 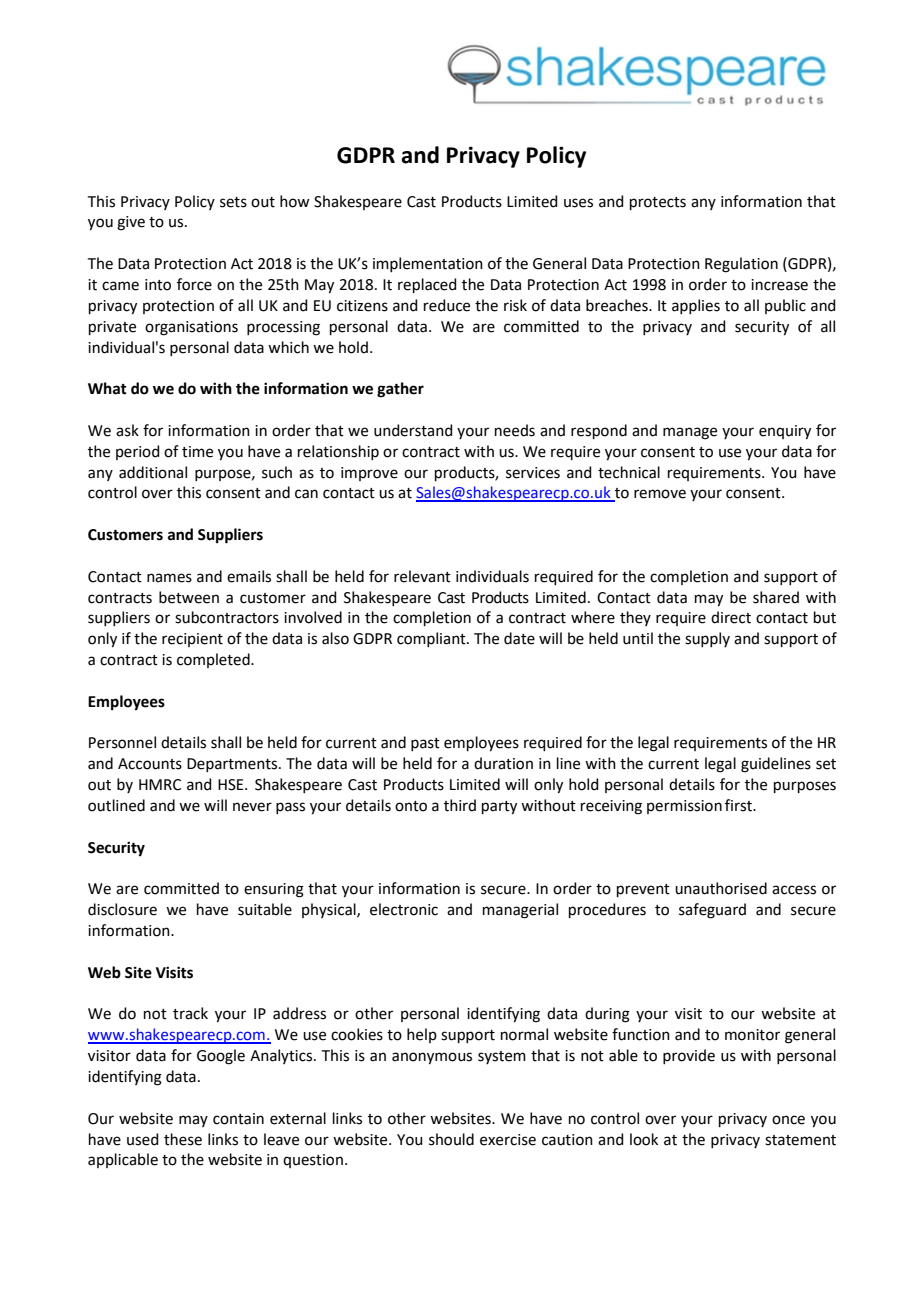 What do you see at coordinates (432, 639) in the screenshot?
I see `compliant` at bounding box center [432, 639].
